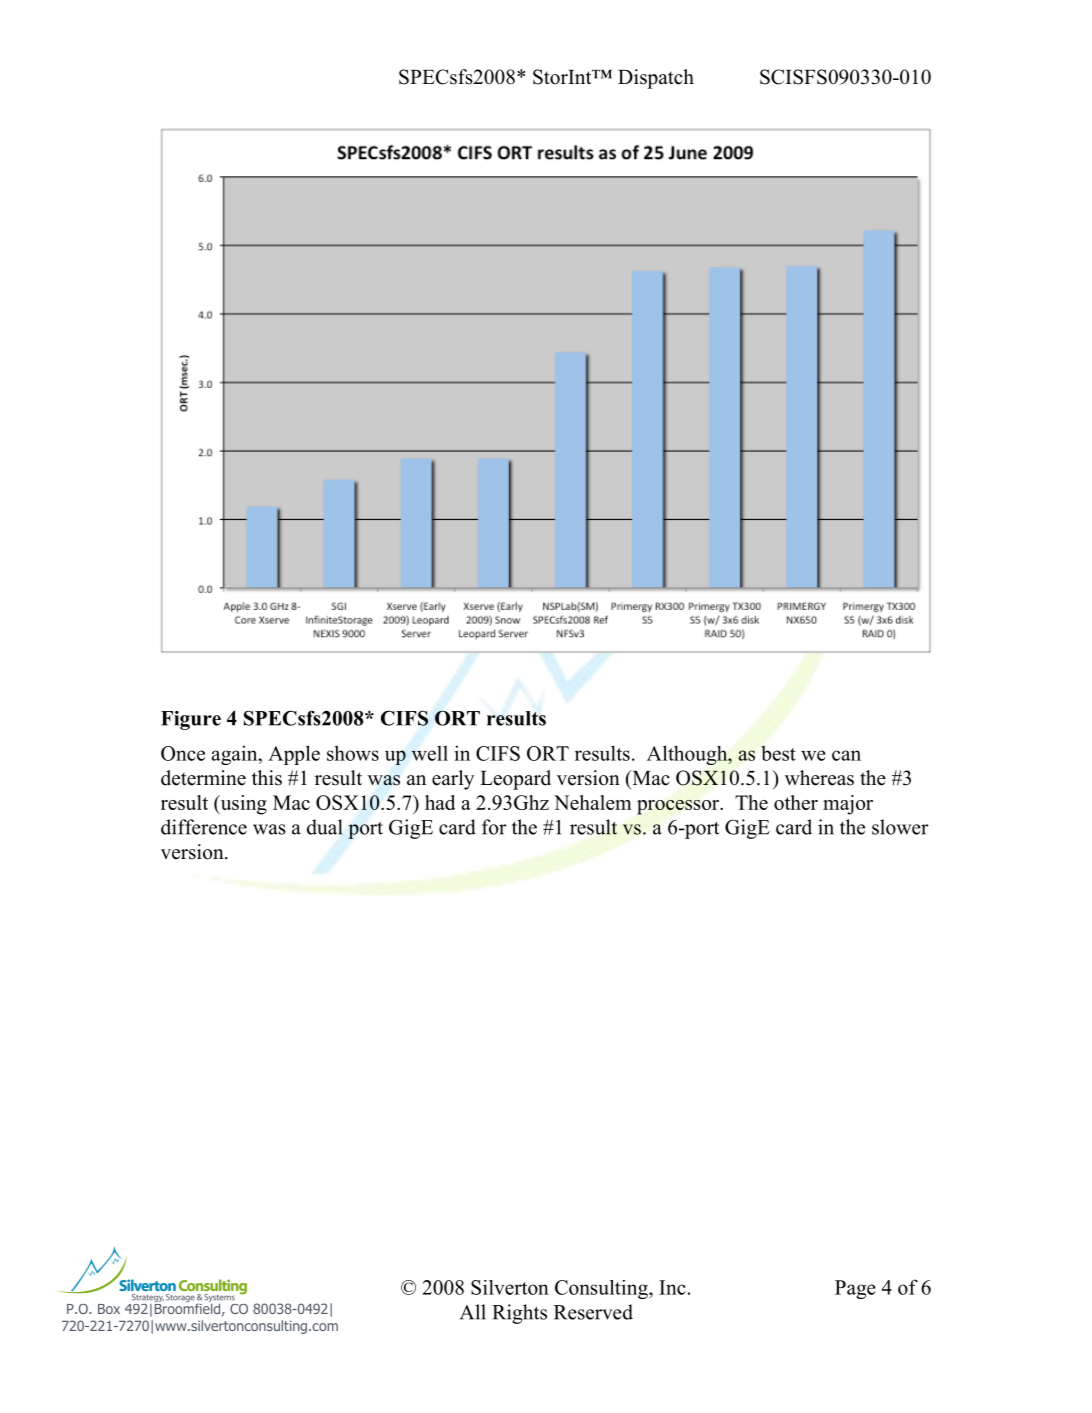 The width and height of the page is (1092, 1413). Describe the element at coordinates (900, 827) in the page. I see `slower` at that location.
